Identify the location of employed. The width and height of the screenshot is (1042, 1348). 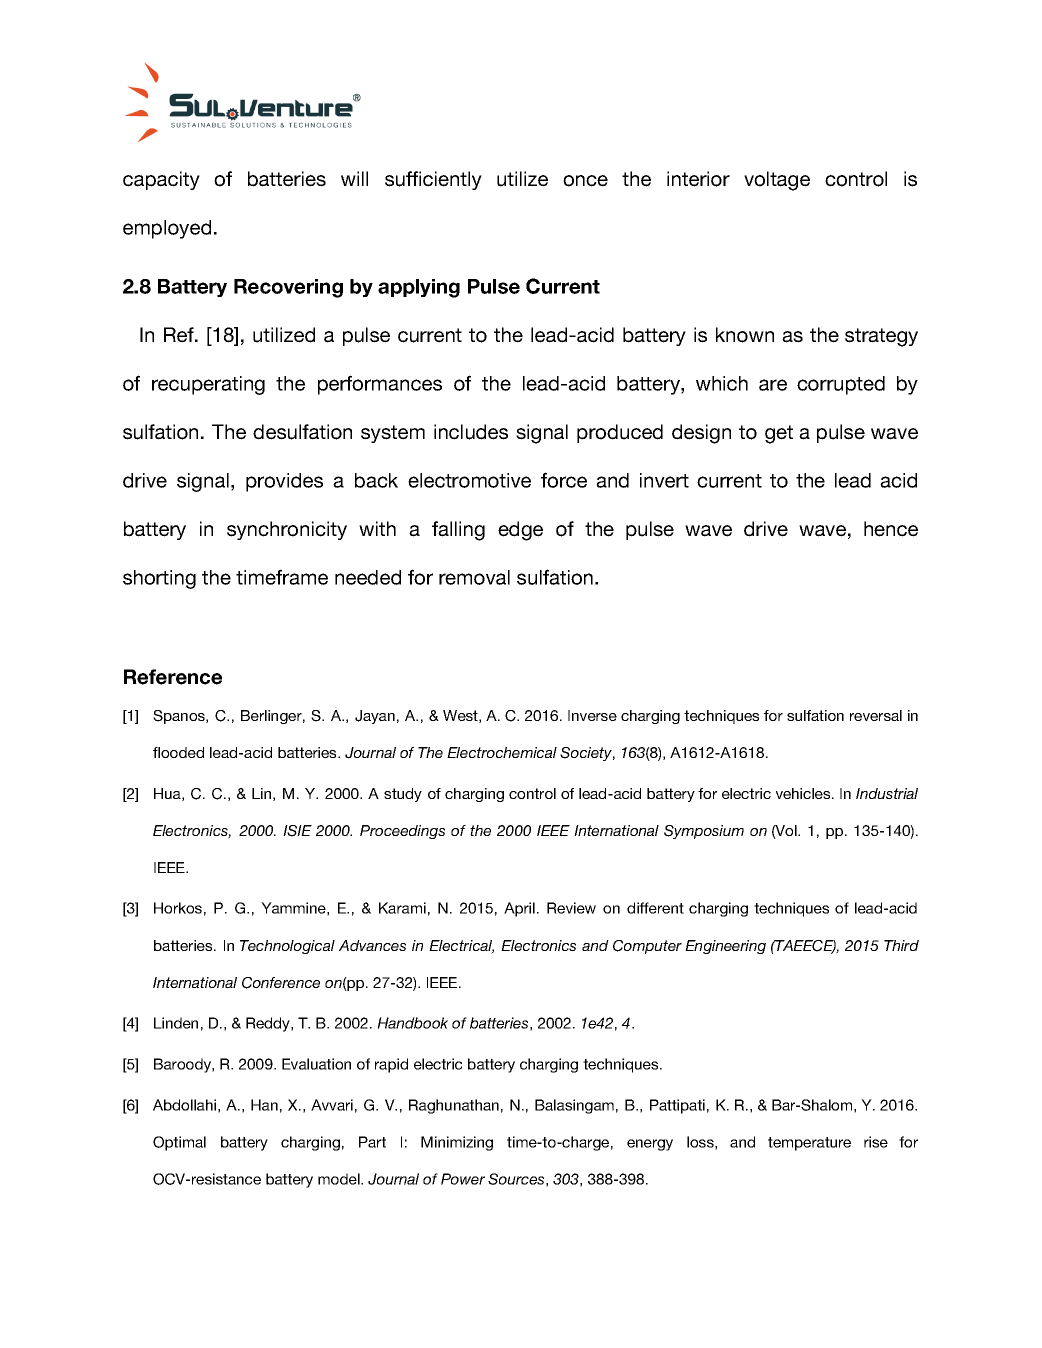
(167, 229).
